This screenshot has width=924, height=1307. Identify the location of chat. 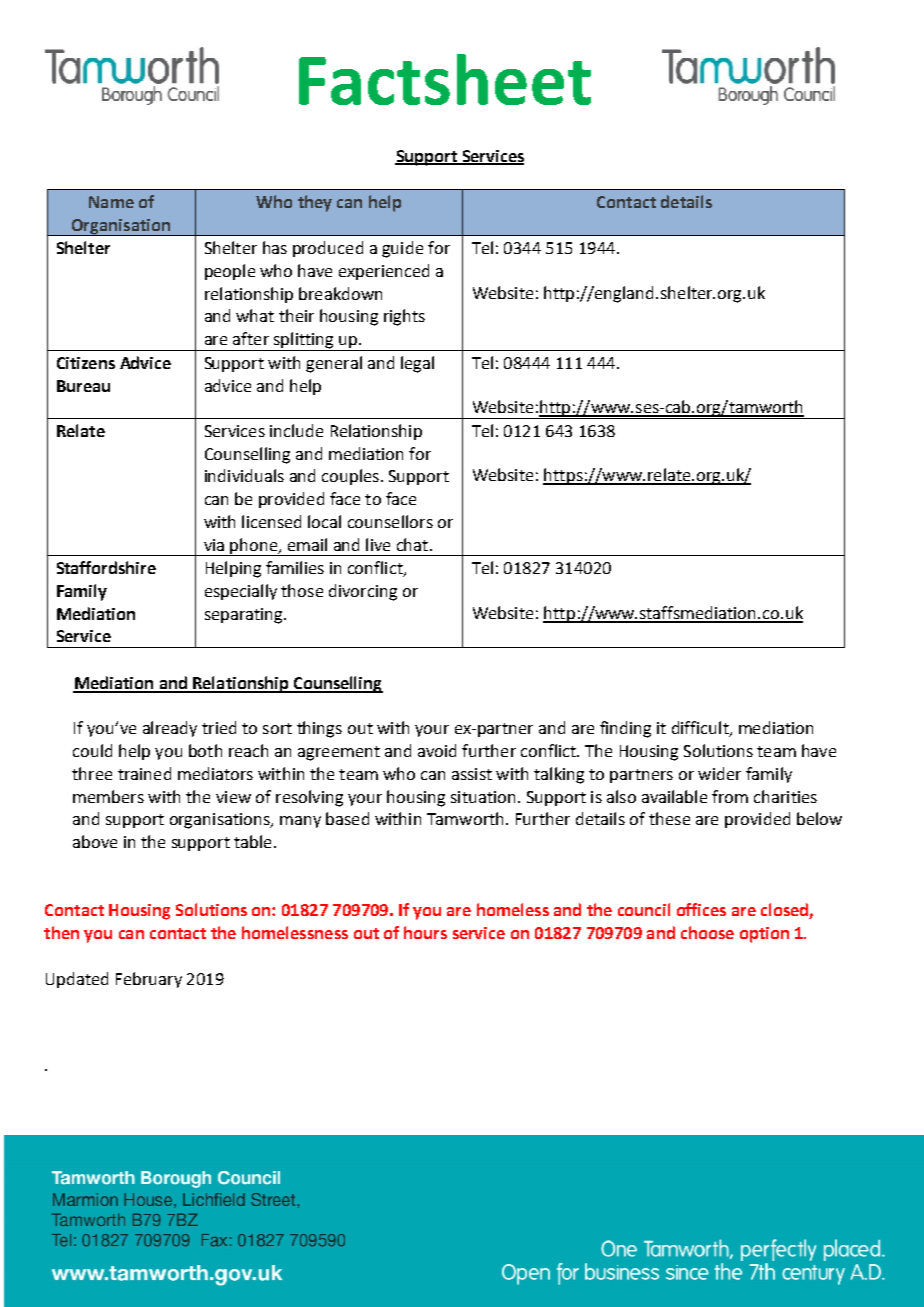
(412, 544).
